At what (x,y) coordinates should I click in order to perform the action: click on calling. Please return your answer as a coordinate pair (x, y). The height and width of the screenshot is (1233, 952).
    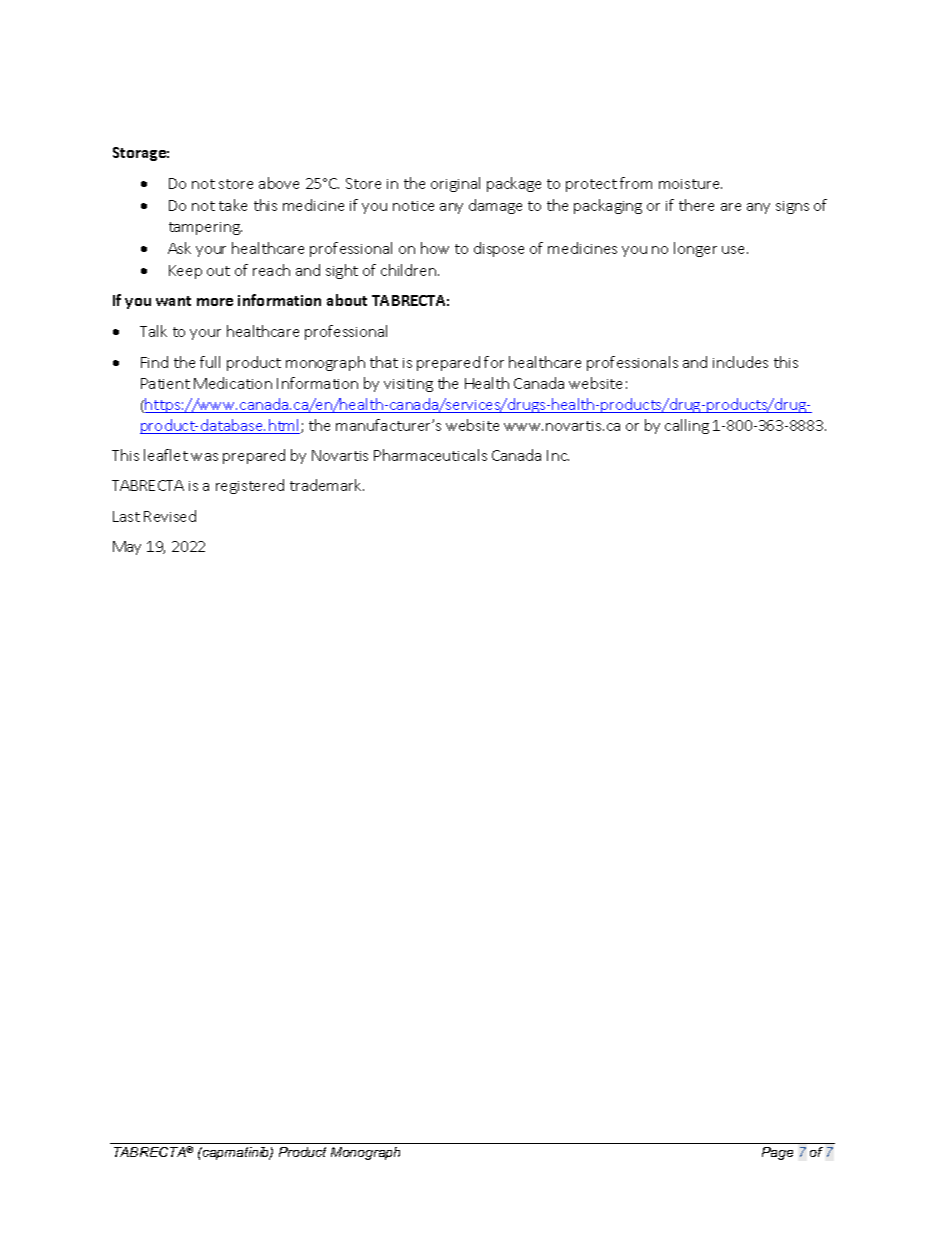
    Looking at the image, I should click on (687, 426).
